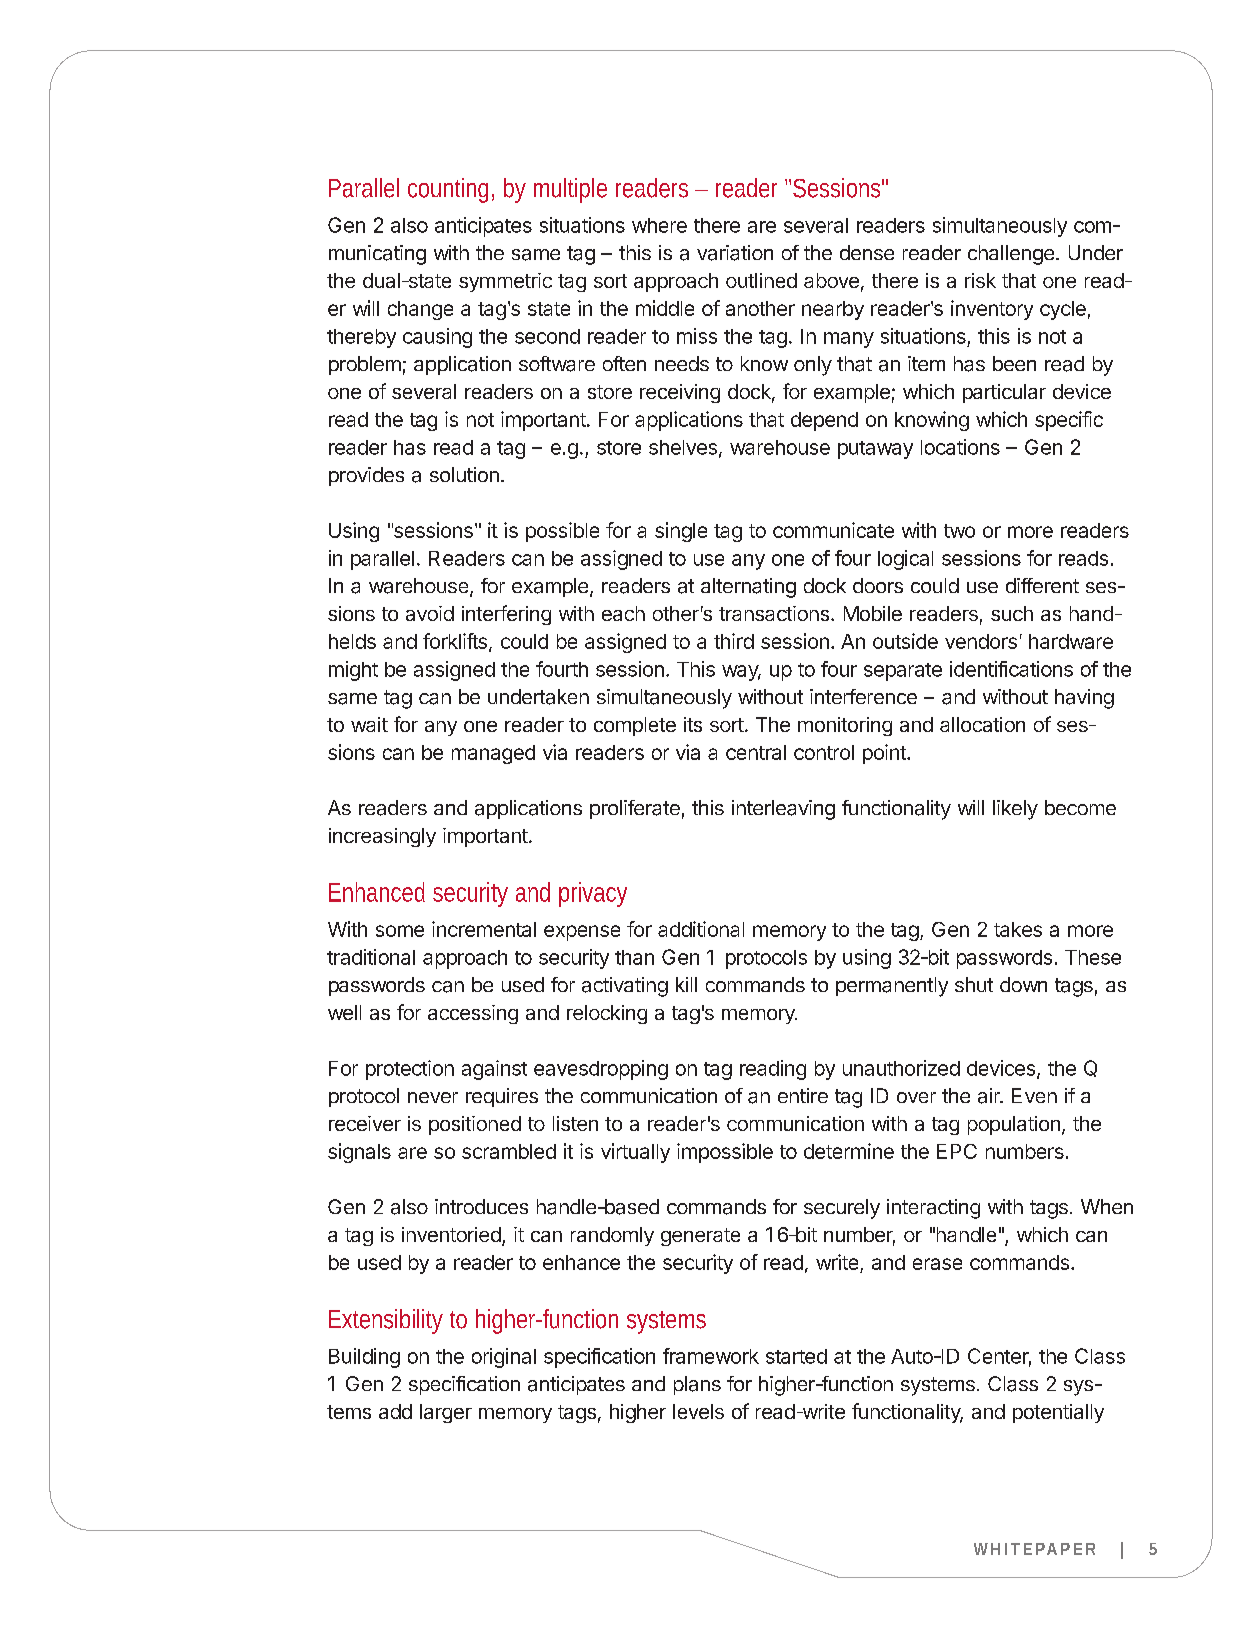 This document has height=1628, width=1258. Describe the element at coordinates (681, 532) in the document. I see `single` at that location.
